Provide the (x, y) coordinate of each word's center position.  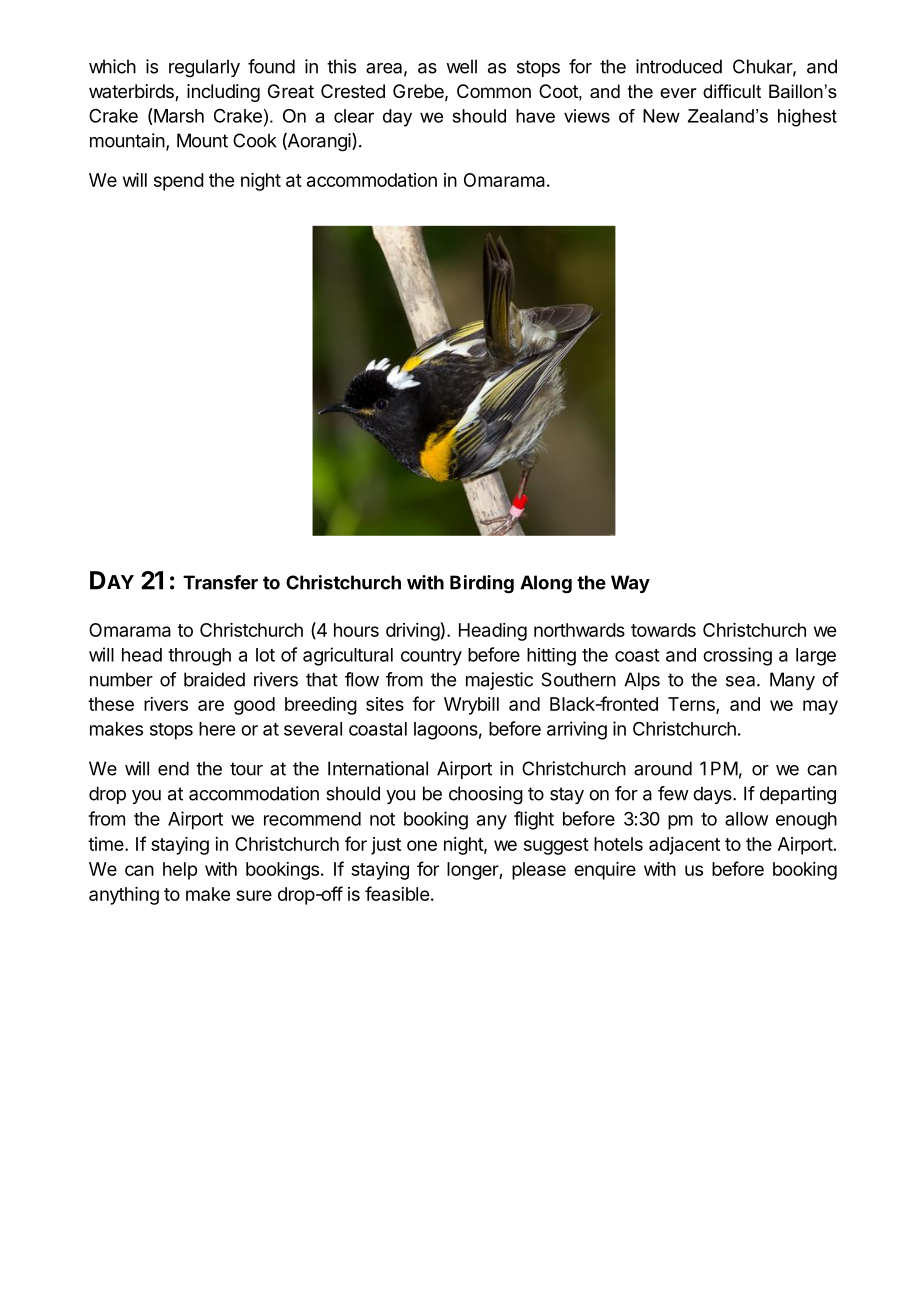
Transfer (220, 582)
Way (630, 584)
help (180, 871)
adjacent (684, 846)
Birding (482, 584)
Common (494, 91)
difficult (732, 91)
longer (473, 871)
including (223, 93)
